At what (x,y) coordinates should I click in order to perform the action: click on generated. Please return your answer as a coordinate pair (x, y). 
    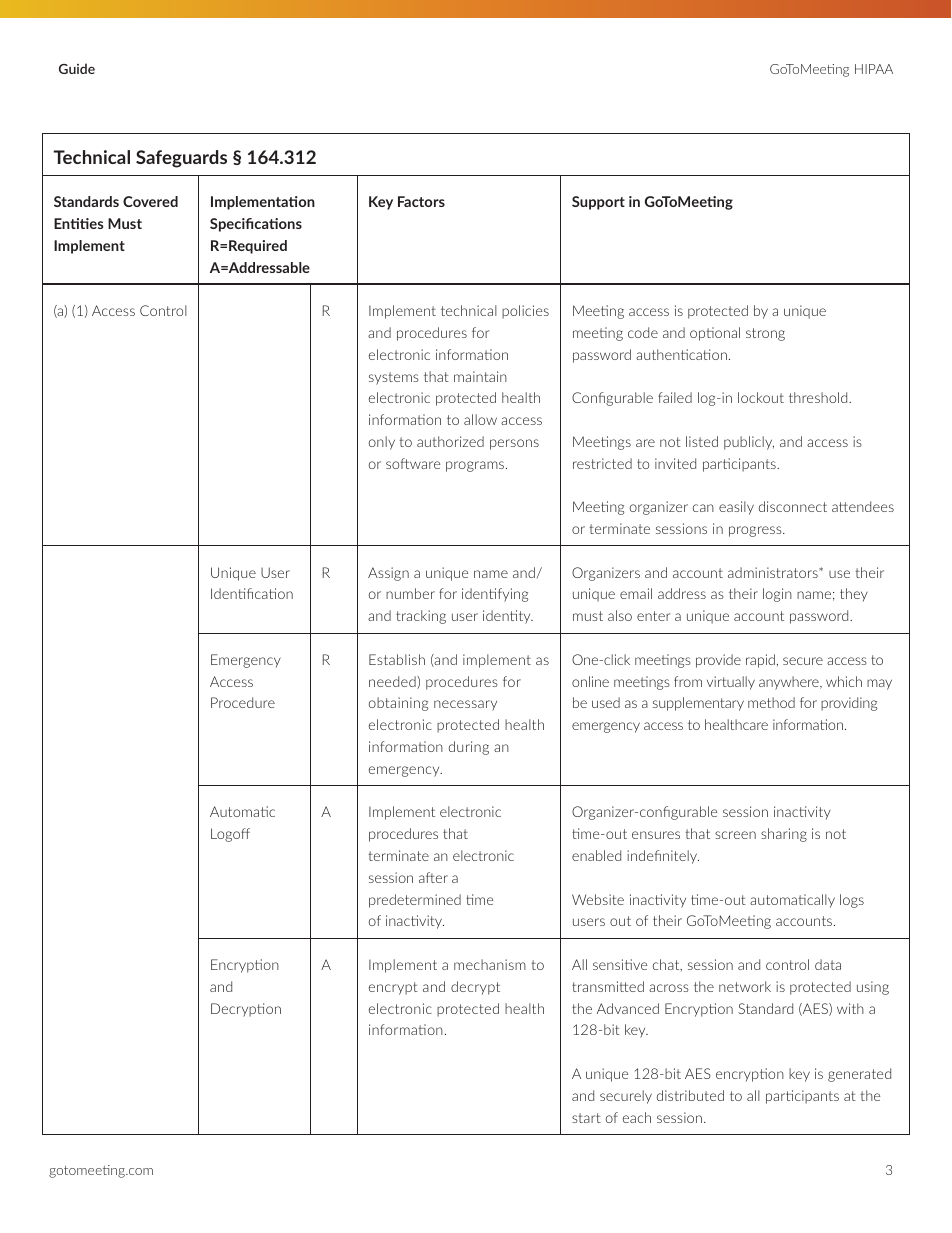
    Looking at the image, I should click on (859, 1075).
